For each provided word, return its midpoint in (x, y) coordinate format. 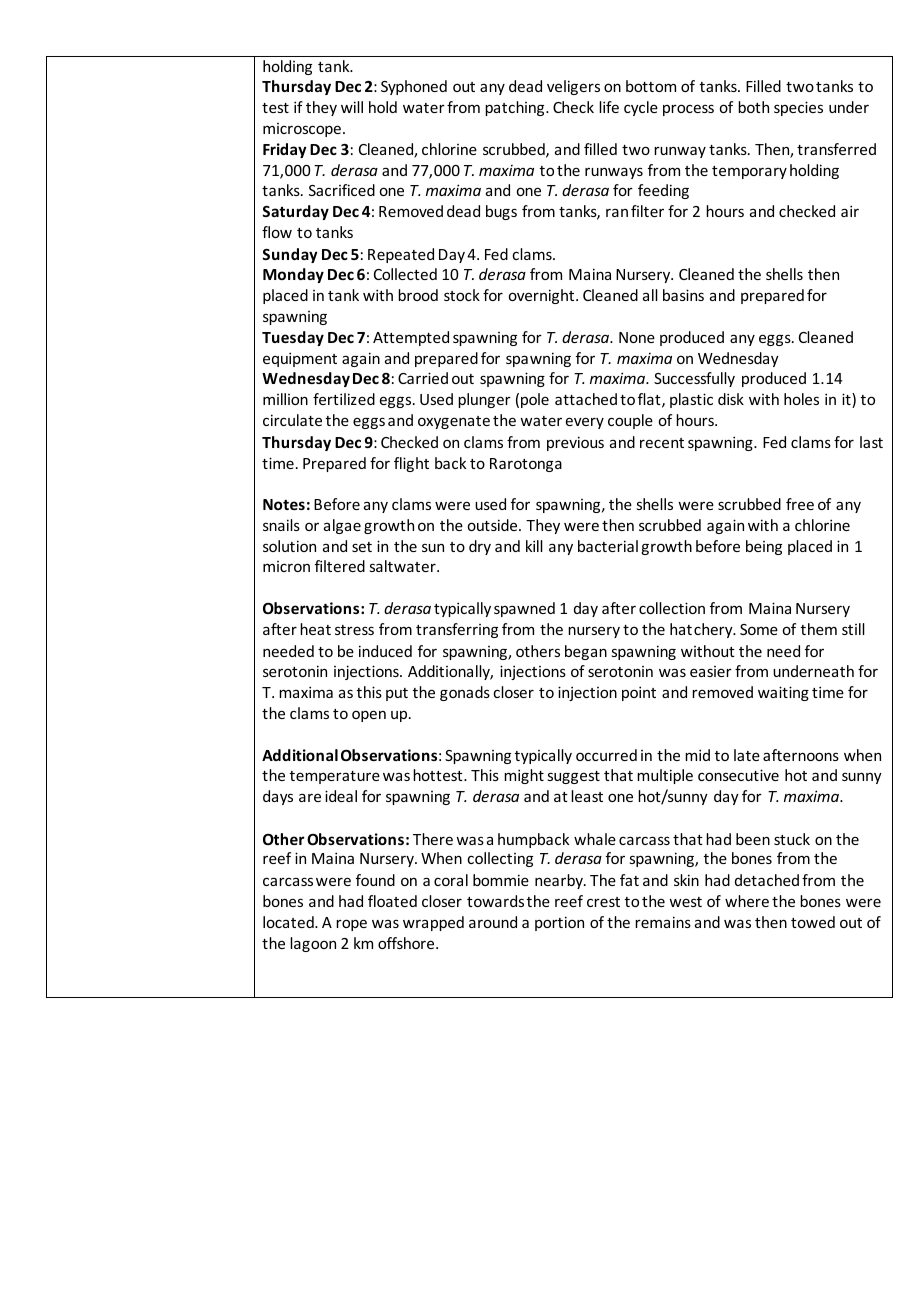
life (609, 107)
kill (534, 546)
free (800, 504)
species (798, 108)
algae (342, 526)
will (352, 107)
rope (351, 925)
